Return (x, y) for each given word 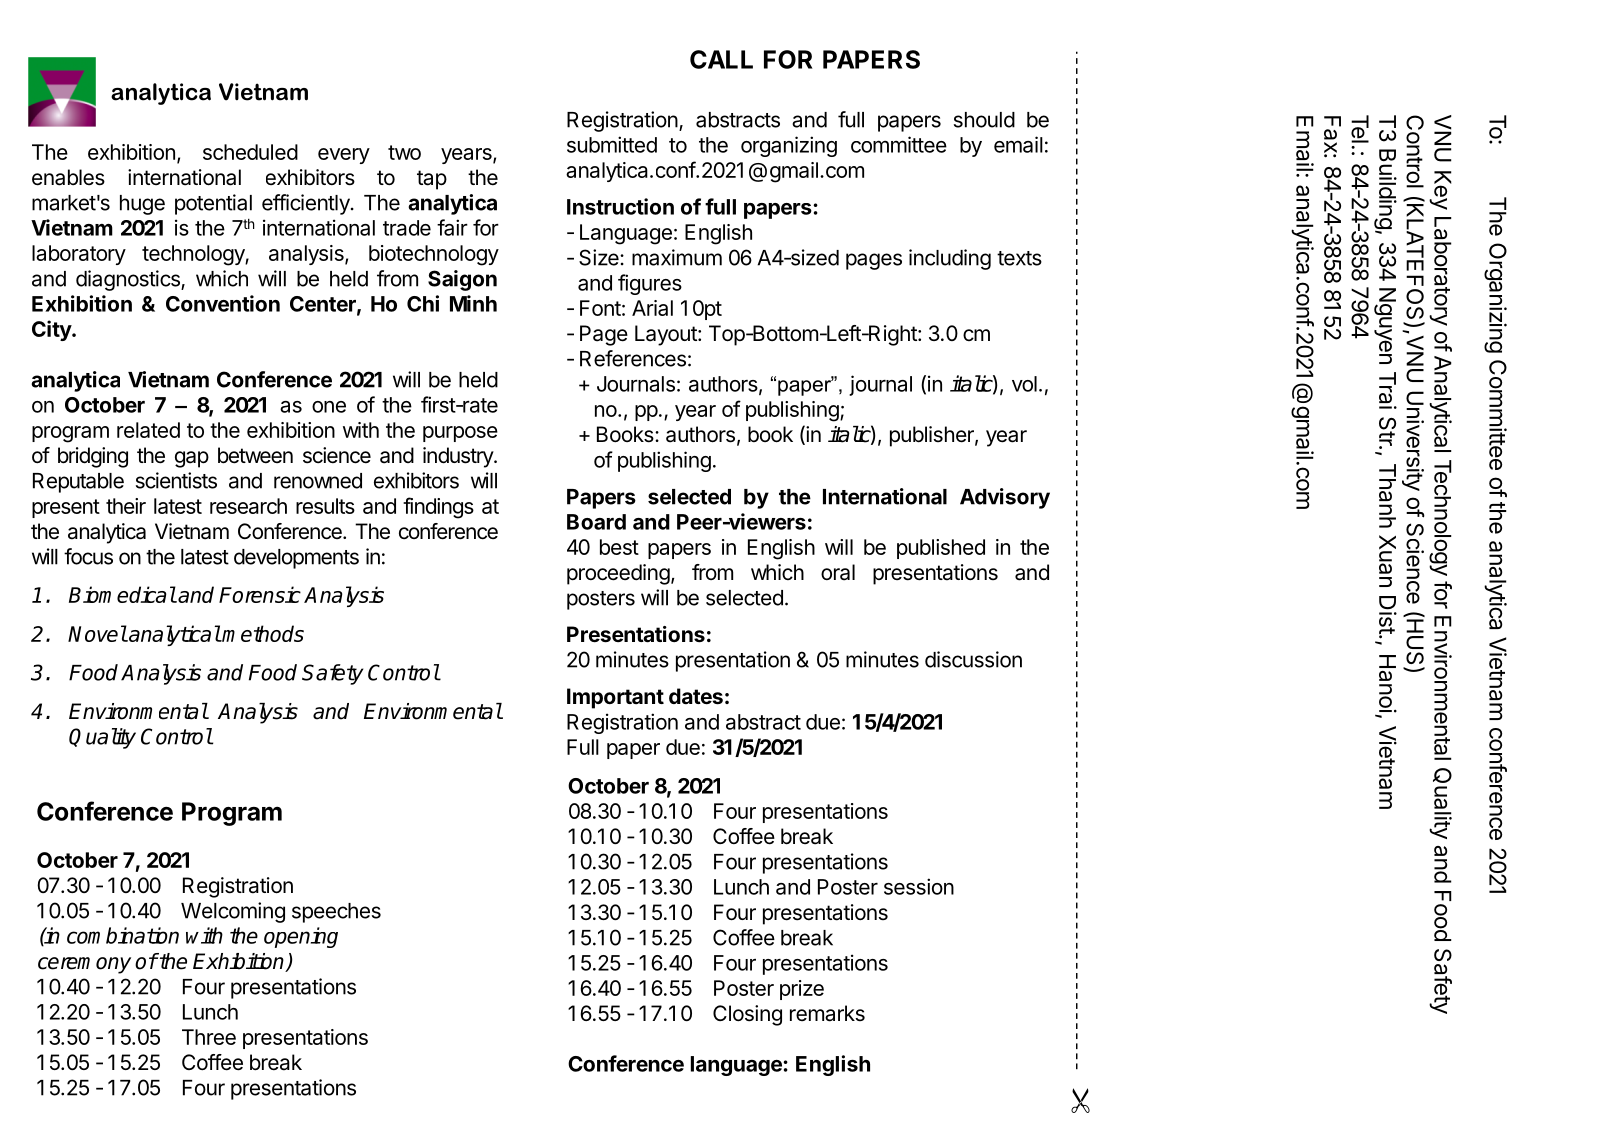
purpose (460, 434)
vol (1024, 384)
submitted (612, 144)
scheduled (250, 152)
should (984, 120)
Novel (97, 633)
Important (615, 698)
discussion (973, 659)
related (148, 430)
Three (209, 1037)
